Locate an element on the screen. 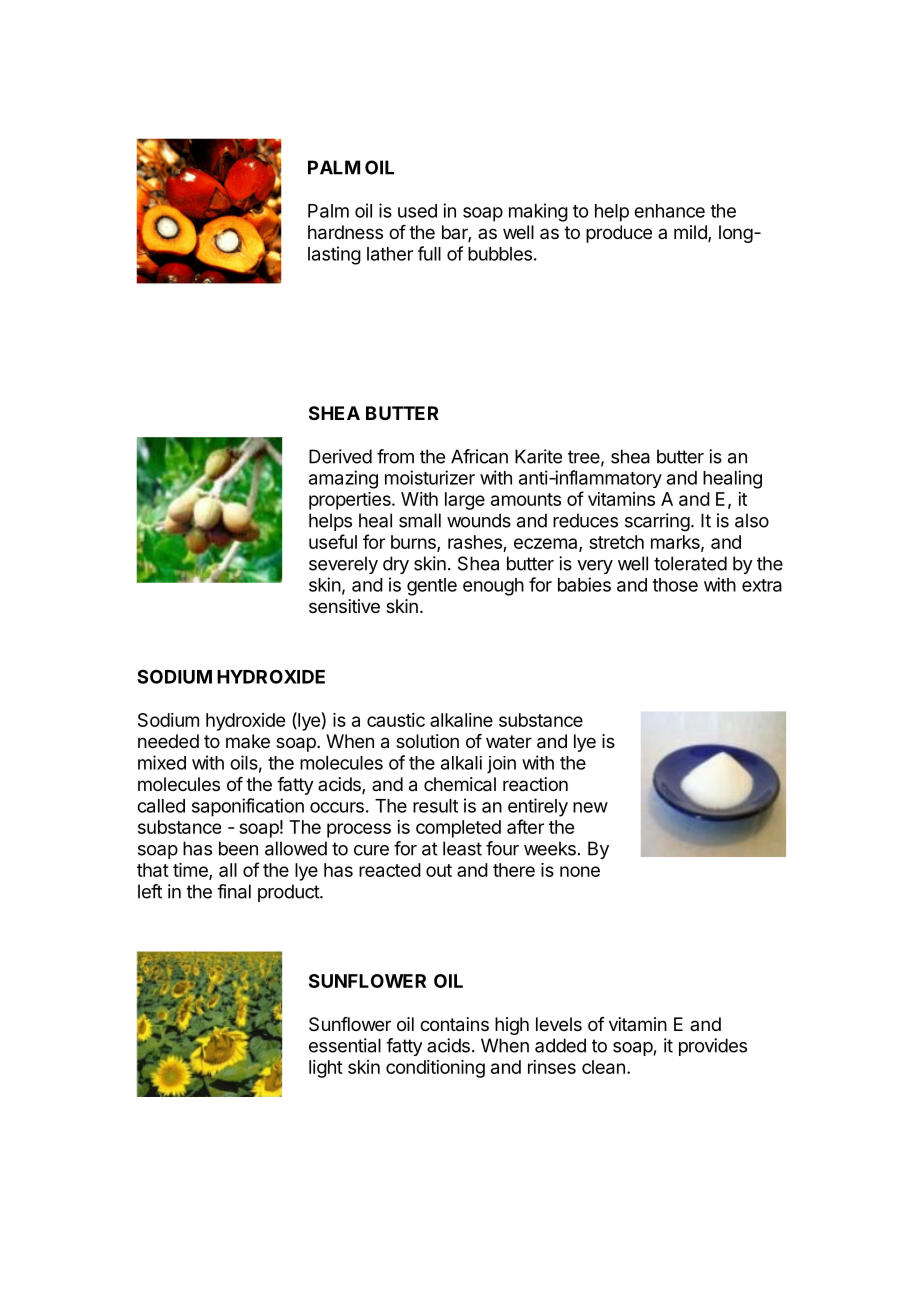  African is located at coordinates (479, 456).
